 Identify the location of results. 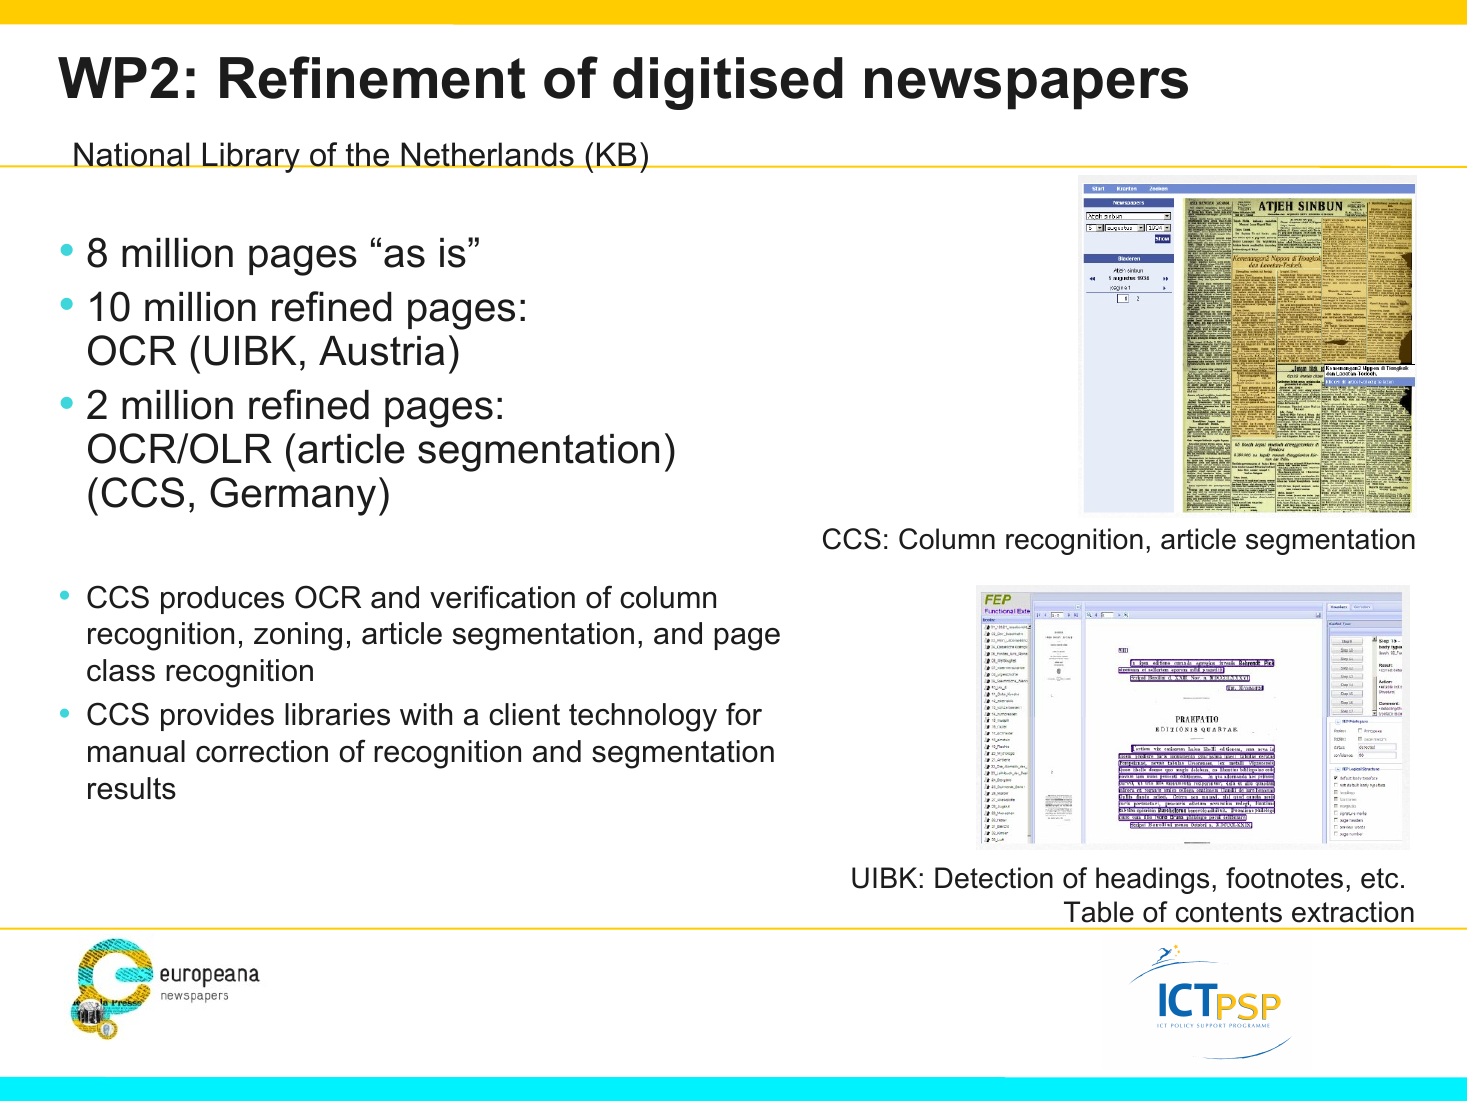
(132, 788).
